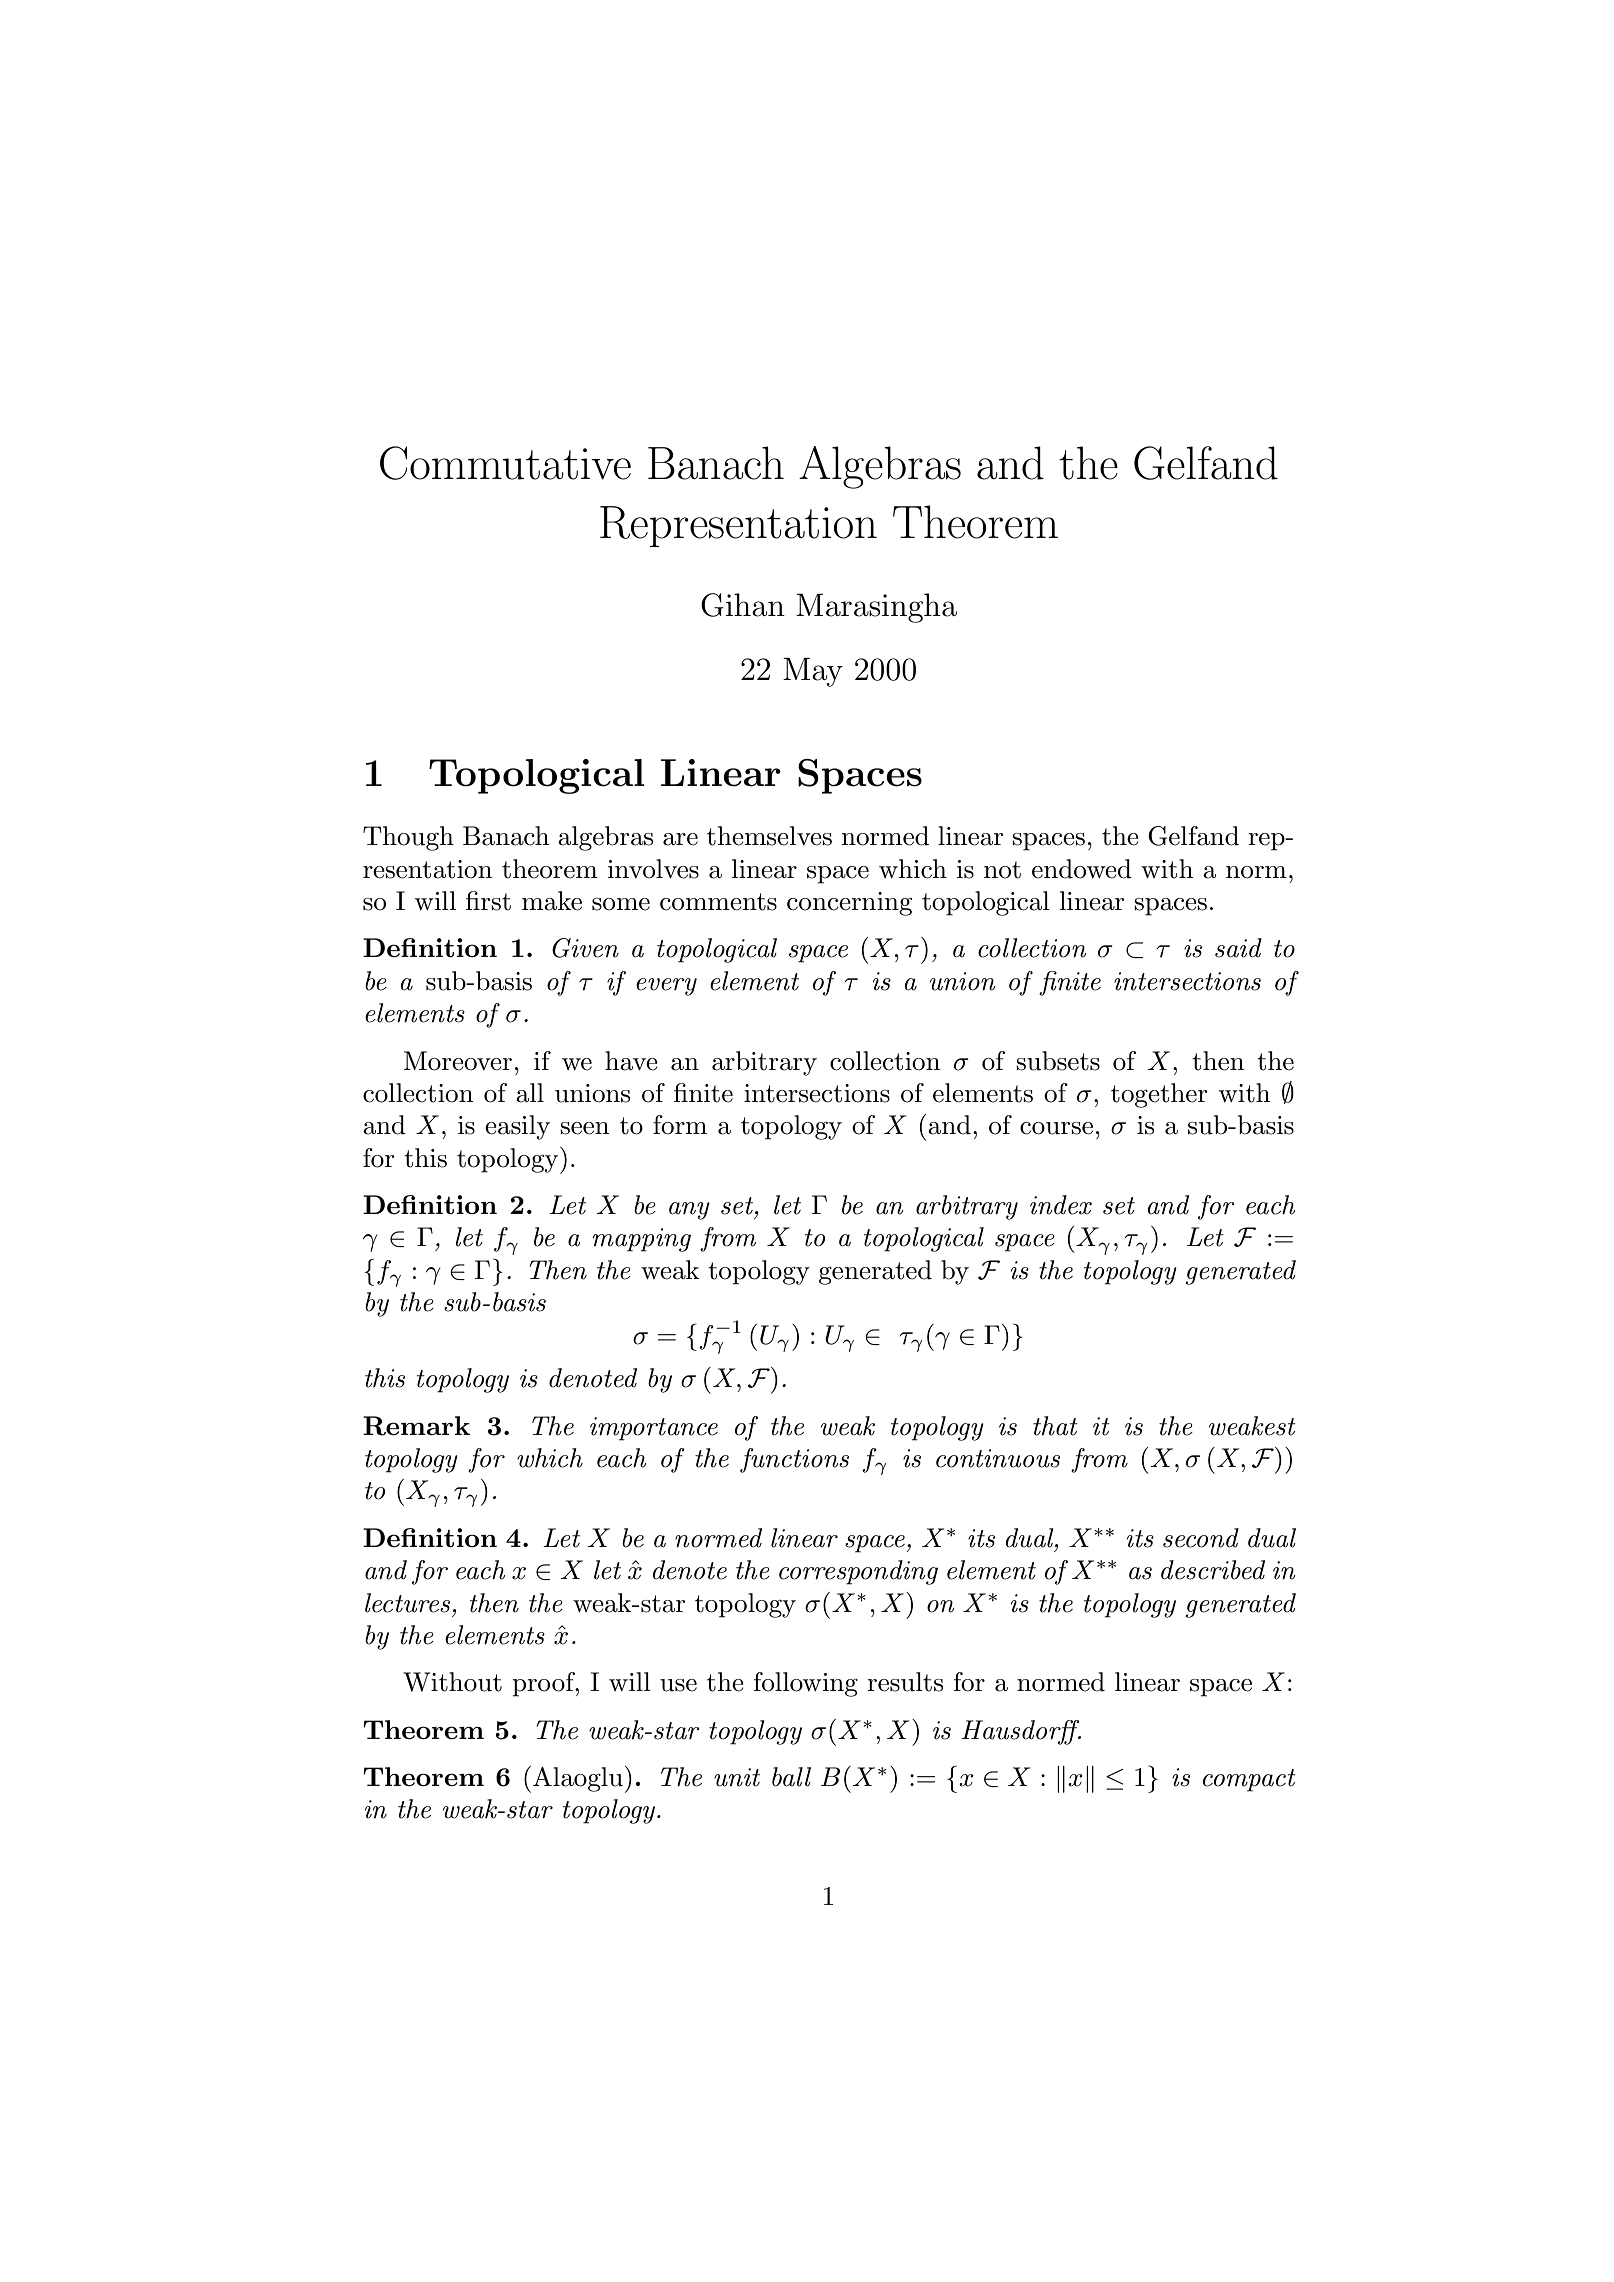  What do you see at coordinates (813, 672) in the screenshot?
I see `May` at bounding box center [813, 672].
